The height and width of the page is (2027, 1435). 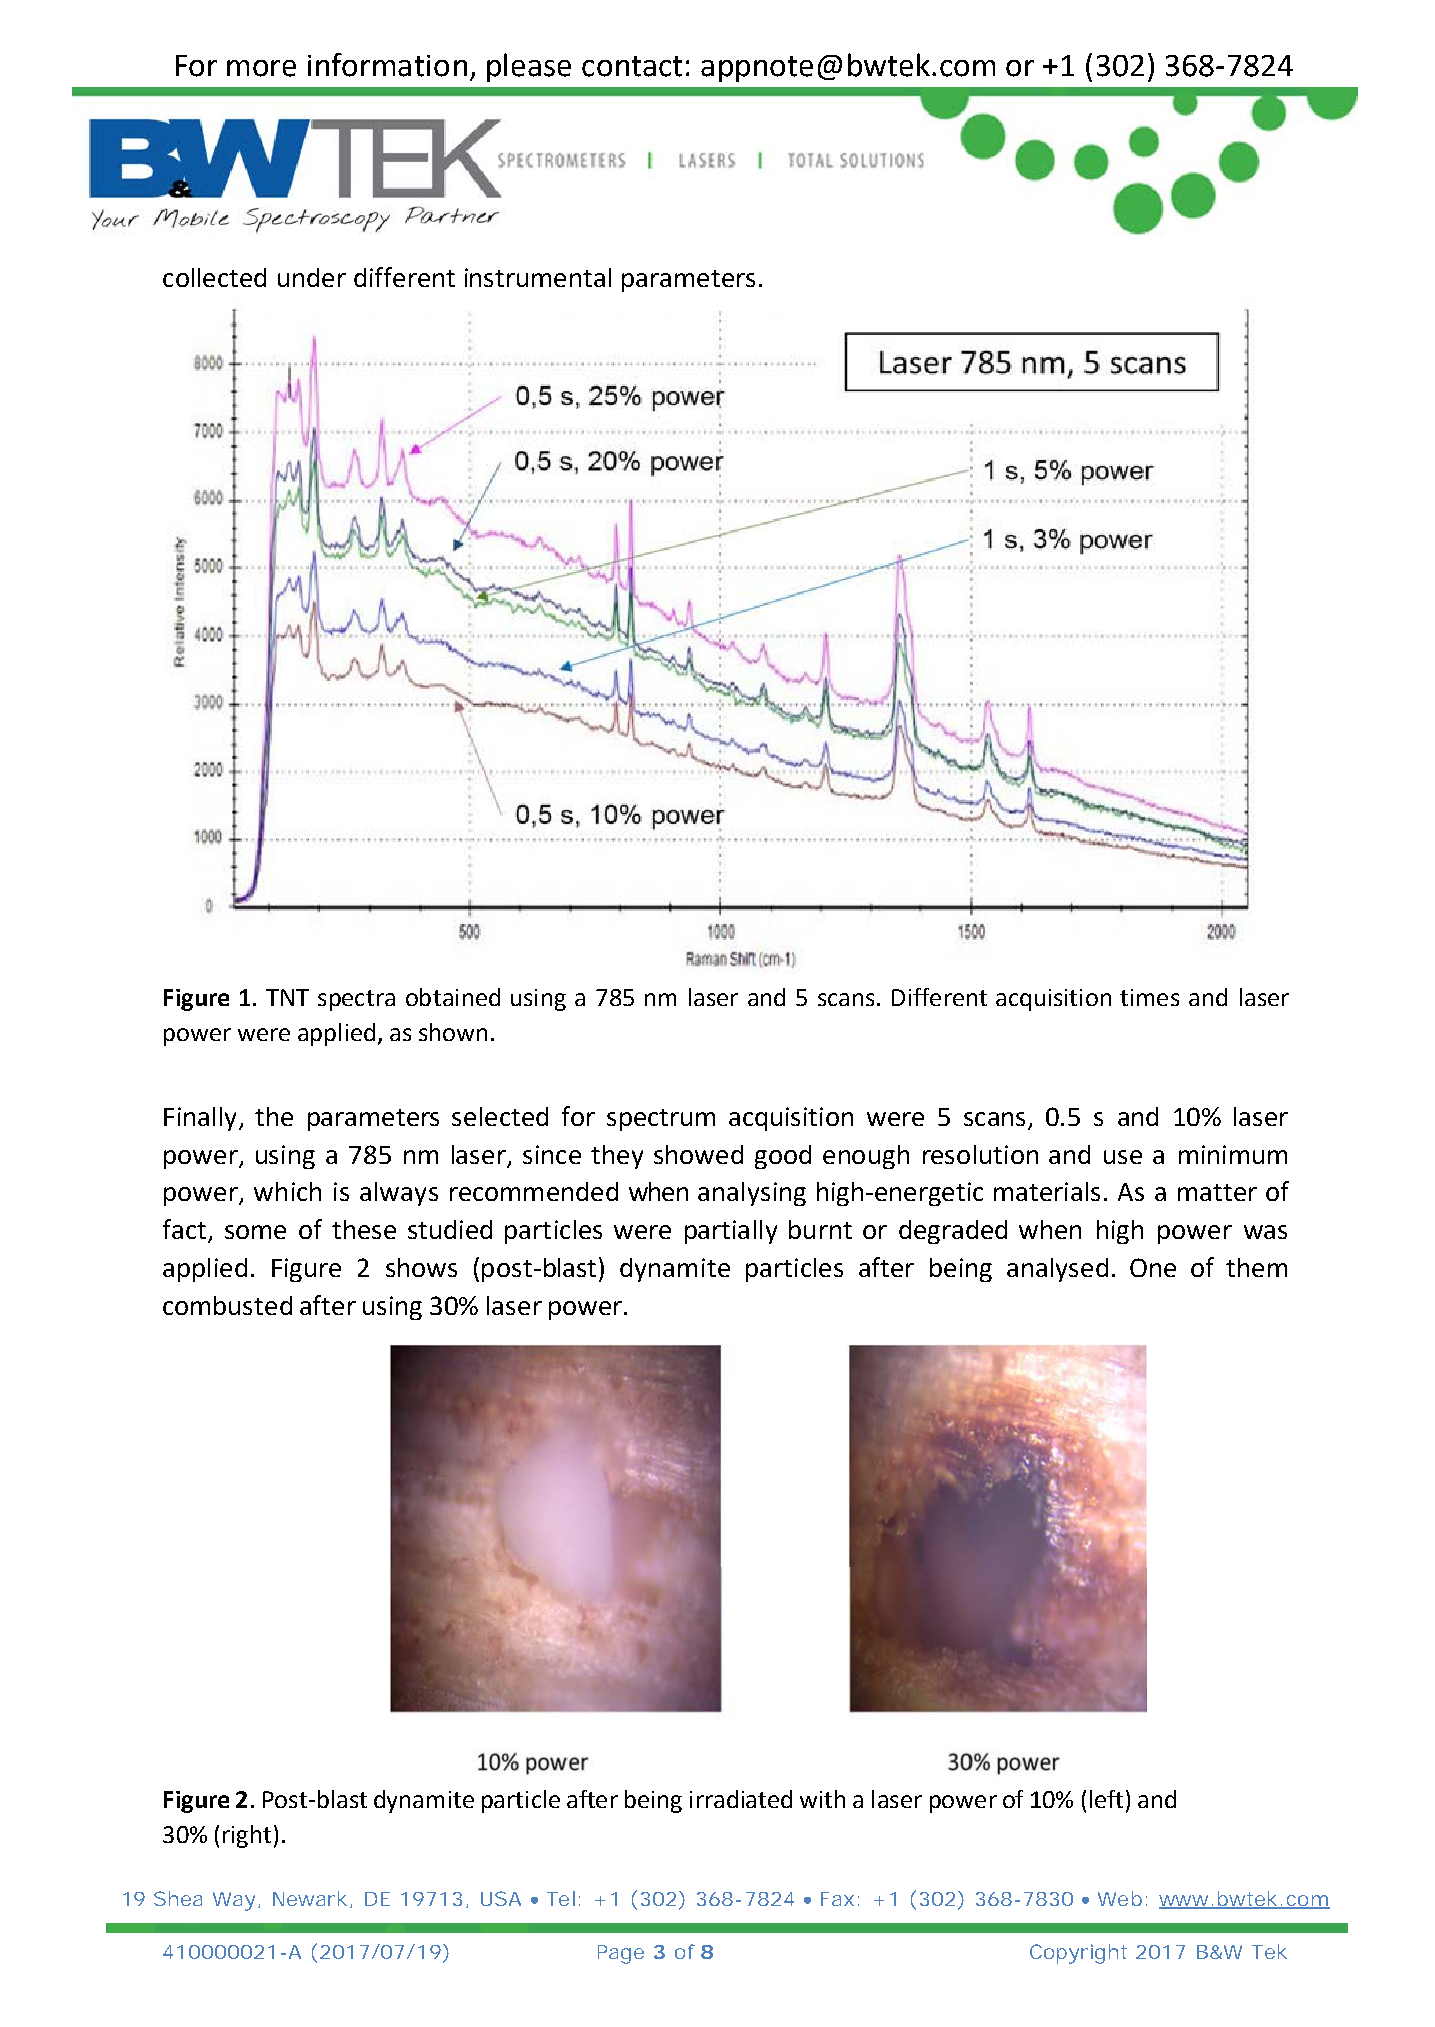 I want to click on Newark, so click(x=312, y=1899).
